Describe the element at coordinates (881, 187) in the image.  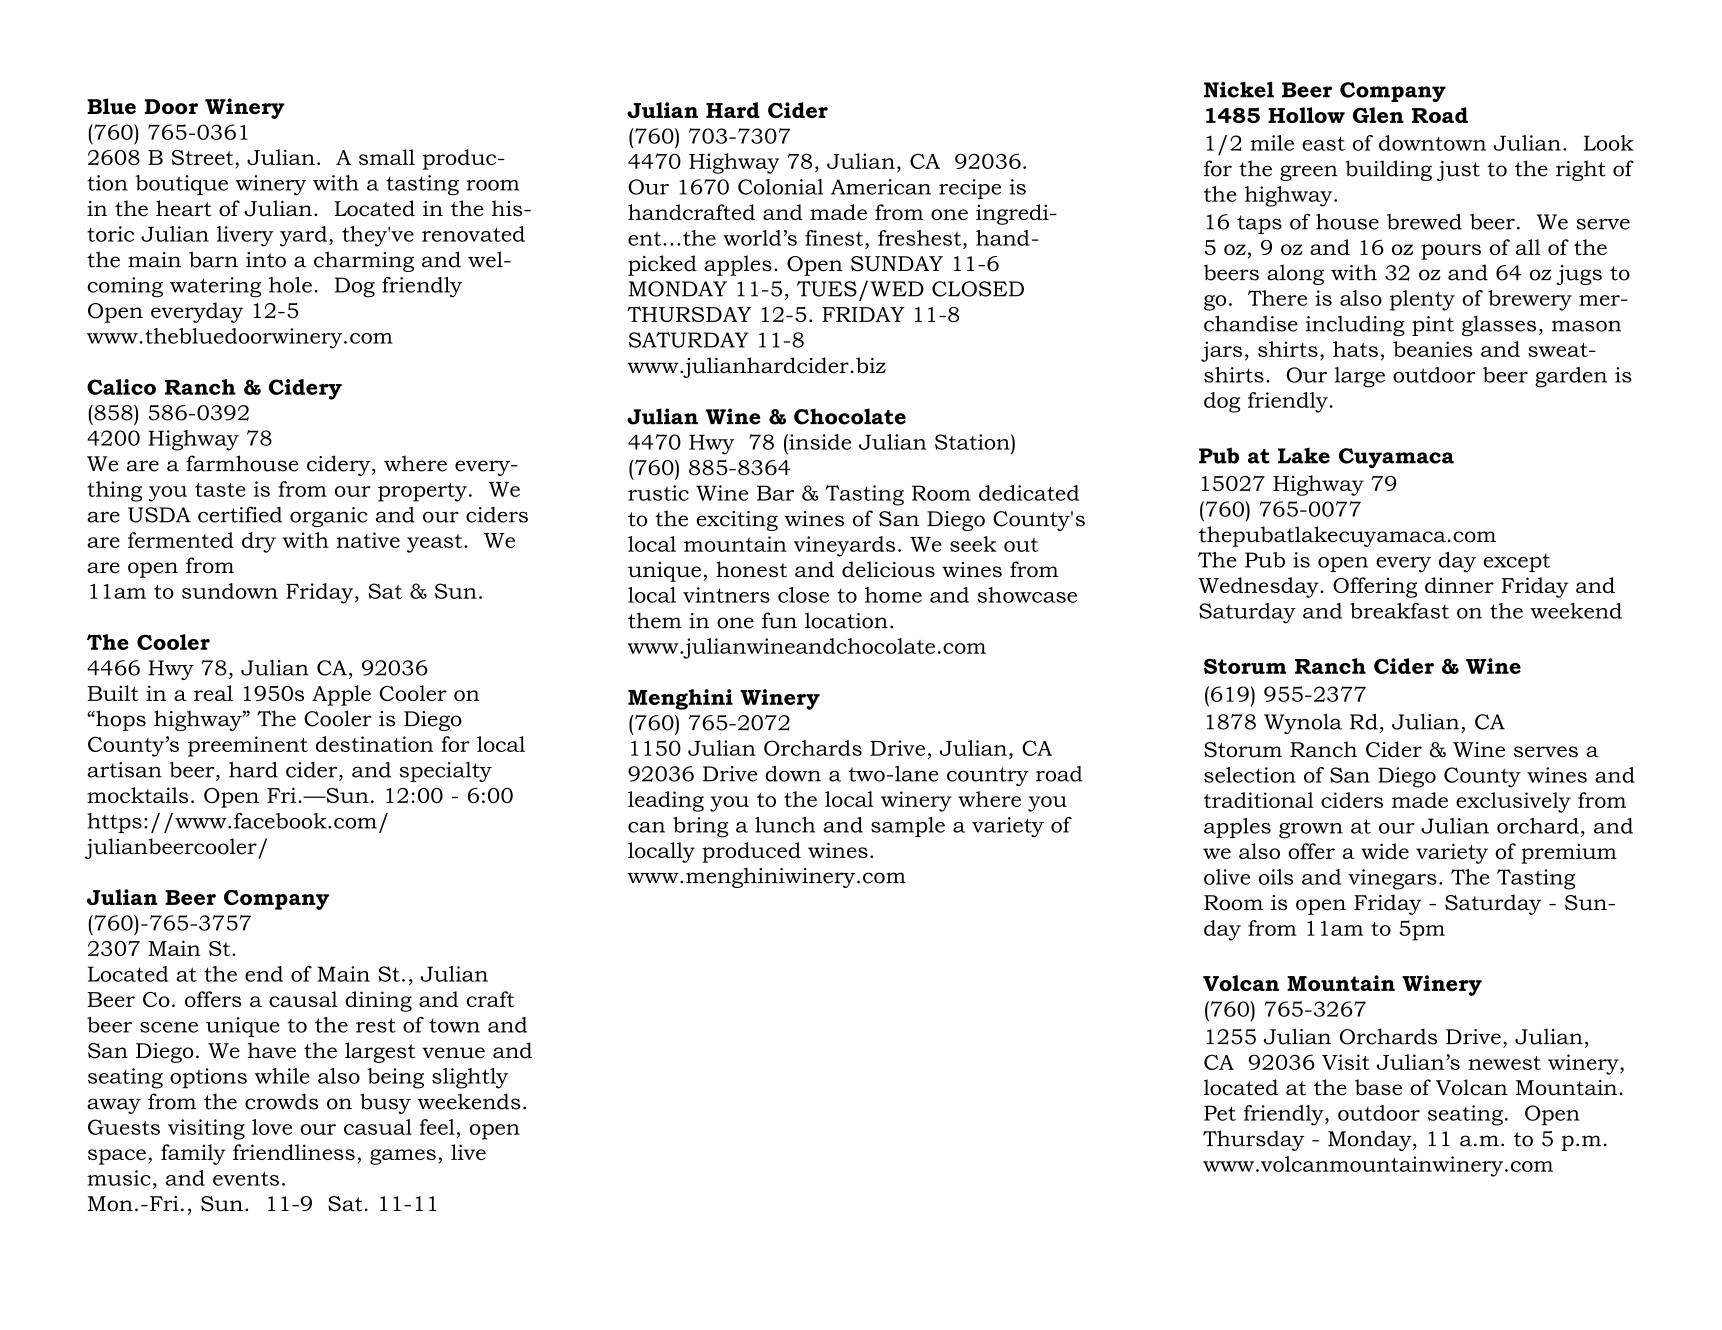
I see `American` at that location.
